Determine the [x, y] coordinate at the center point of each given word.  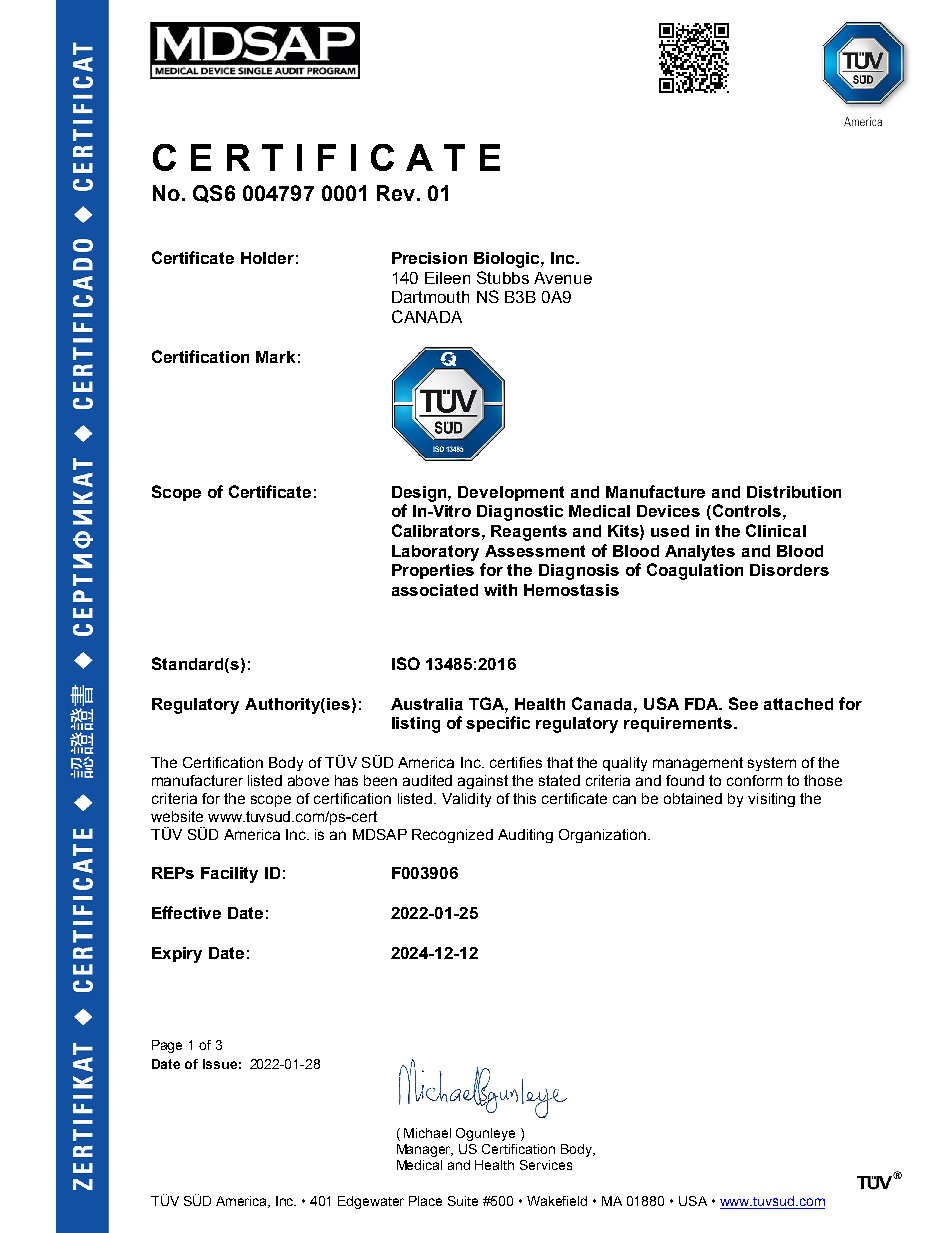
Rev [396, 193]
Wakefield [557, 1201]
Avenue [563, 278]
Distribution [794, 492]
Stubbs [503, 277]
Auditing [525, 836]
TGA [488, 704]
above [308, 780]
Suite [463, 1201]
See [743, 703]
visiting [771, 800]
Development [511, 493]
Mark [275, 357]
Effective [186, 912]
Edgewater [371, 1202]
